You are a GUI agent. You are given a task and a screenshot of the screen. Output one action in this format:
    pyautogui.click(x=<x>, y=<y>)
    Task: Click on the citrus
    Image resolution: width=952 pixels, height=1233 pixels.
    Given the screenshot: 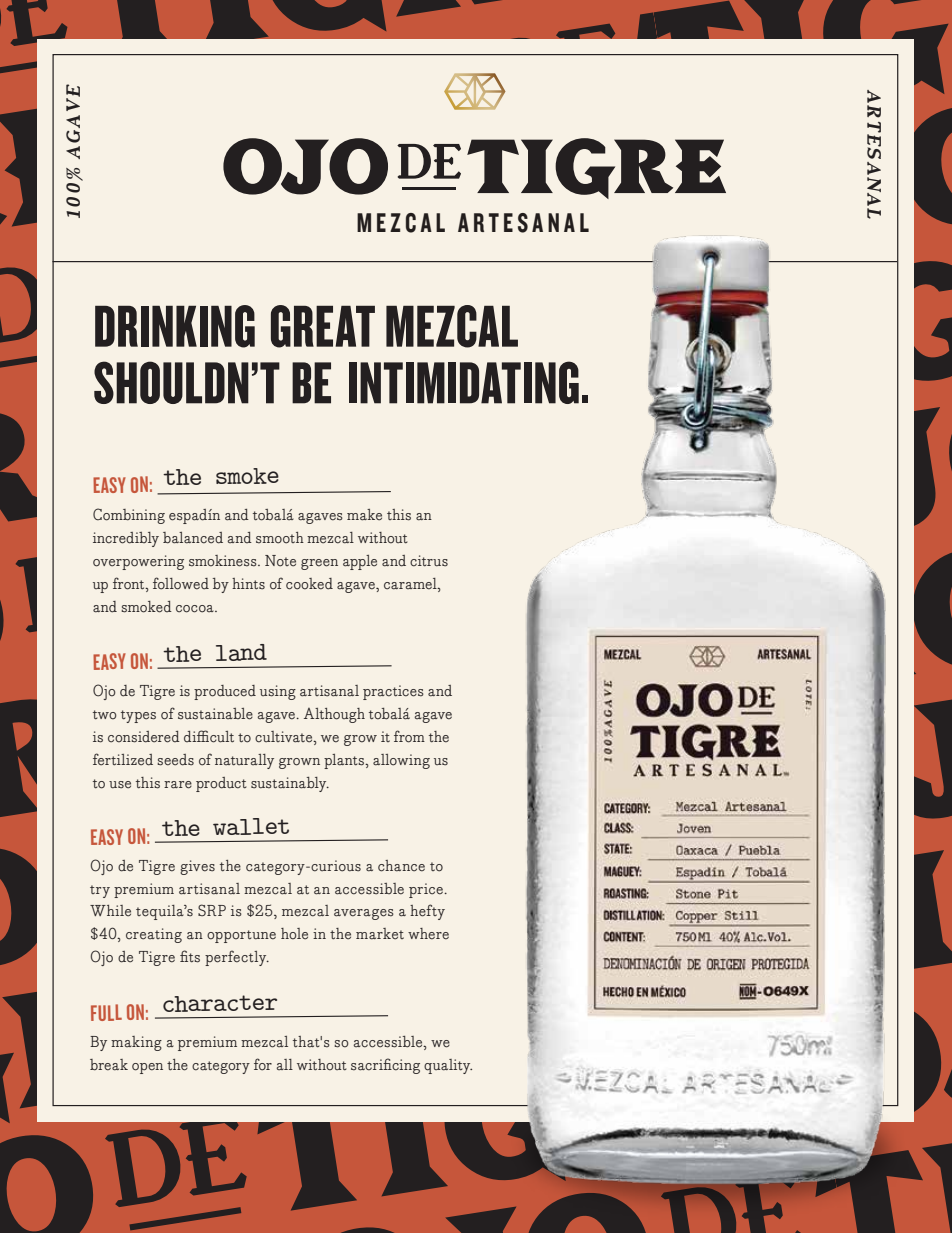 What is the action you would take?
    pyautogui.click(x=429, y=561)
